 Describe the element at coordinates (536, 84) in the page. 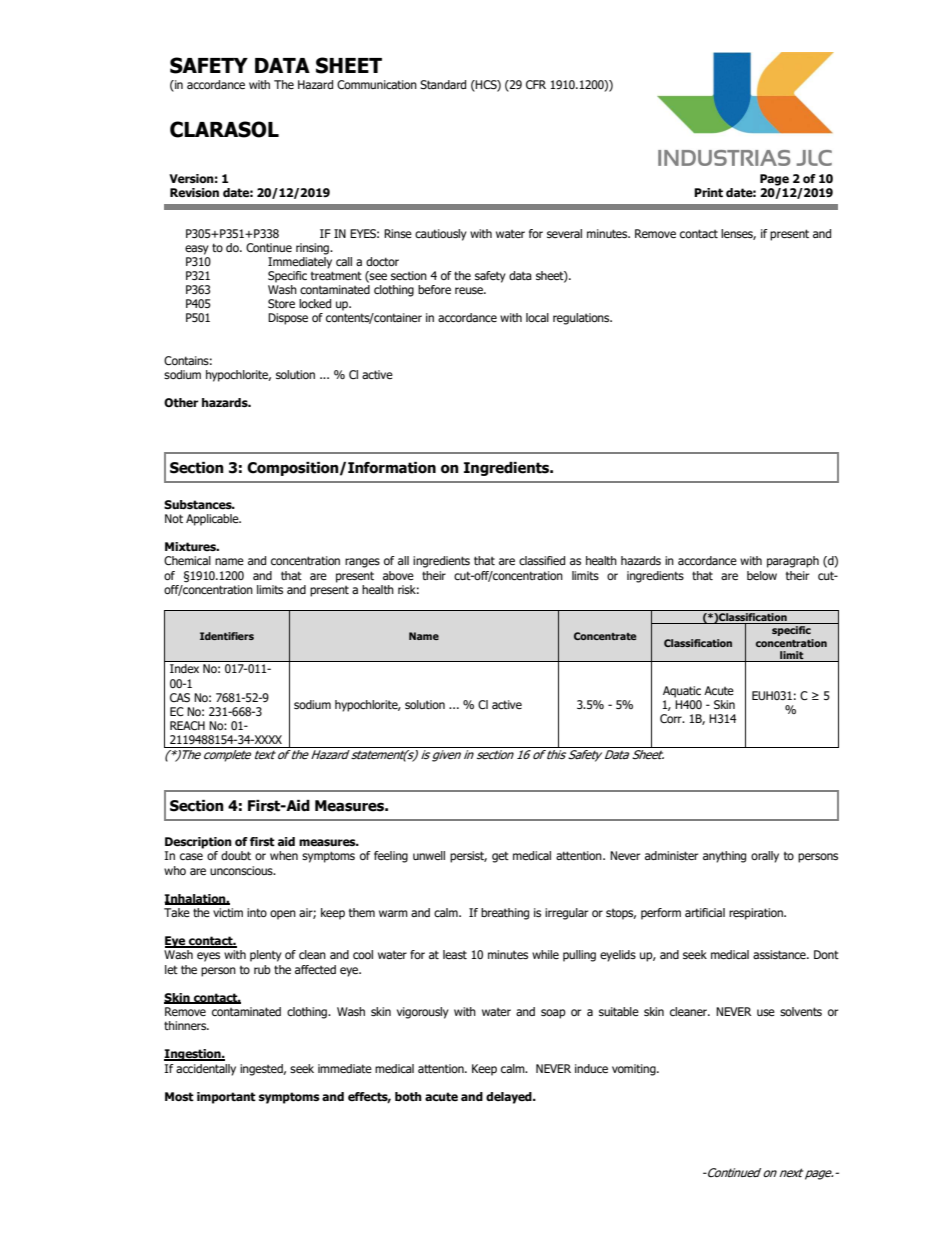

I see `CFR` at that location.
